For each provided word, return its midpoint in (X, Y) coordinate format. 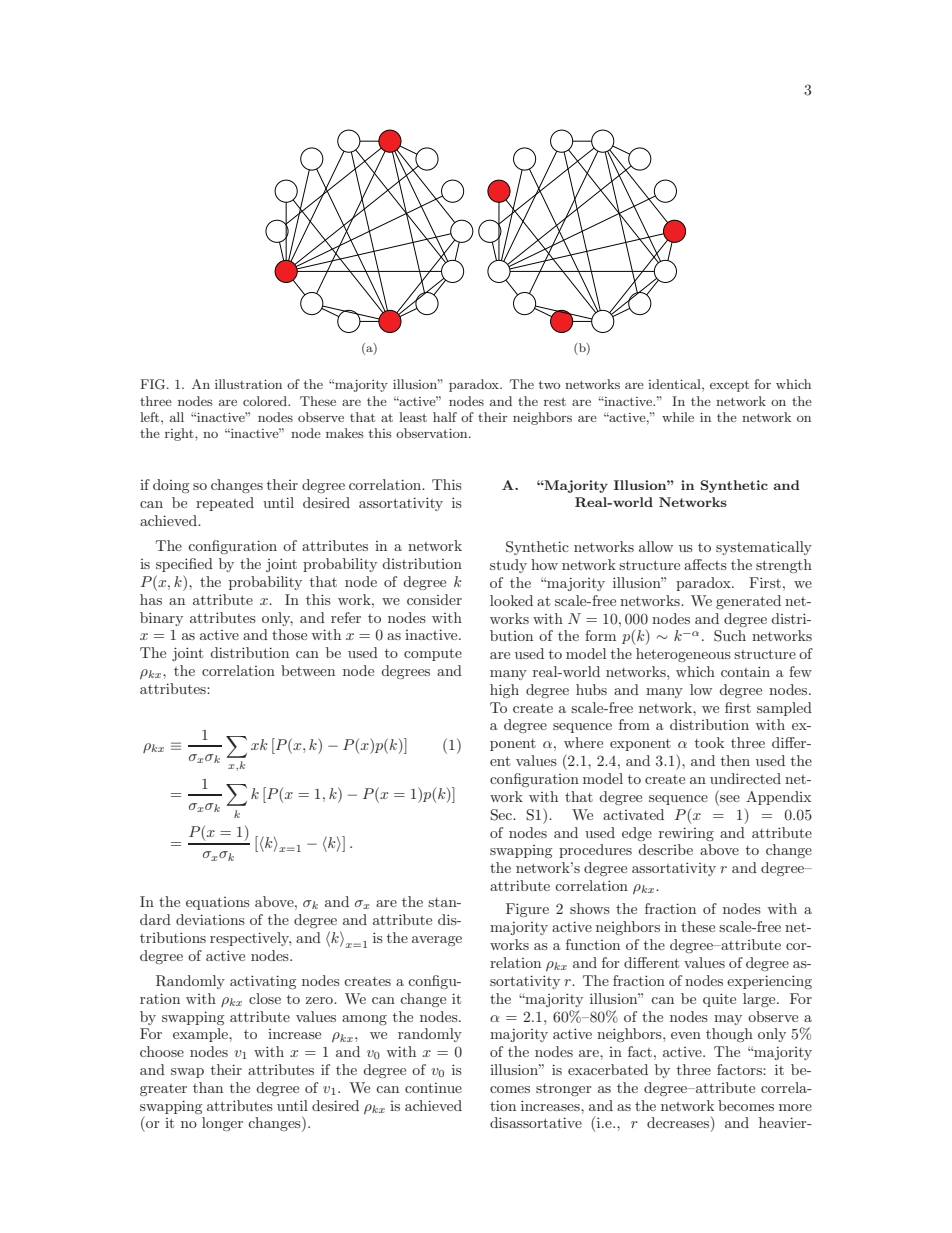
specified (184, 565)
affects (705, 564)
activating (263, 982)
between (308, 670)
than (208, 1087)
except (729, 386)
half (445, 417)
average (437, 941)
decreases (679, 1124)
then (735, 760)
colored (266, 401)
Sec (502, 815)
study (508, 566)
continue (433, 1088)
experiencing (769, 982)
